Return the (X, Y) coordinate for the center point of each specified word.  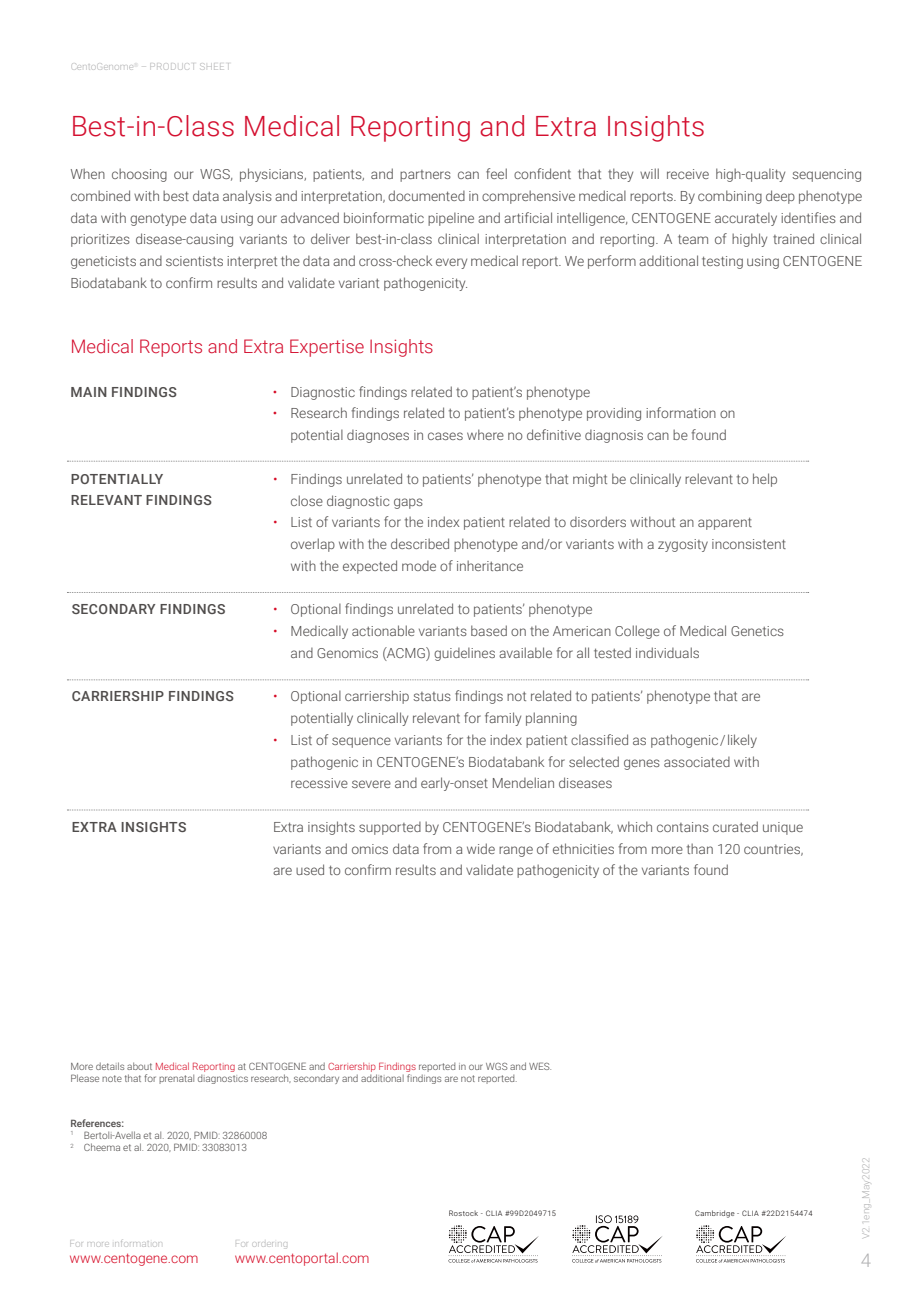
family (503, 719)
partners (425, 176)
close (307, 500)
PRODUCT (172, 66)
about (139, 1066)
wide (481, 848)
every (451, 263)
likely (742, 741)
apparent (725, 523)
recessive (319, 783)
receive (688, 174)
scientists (194, 261)
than (700, 848)
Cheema (102, 1147)
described (420, 543)
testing (722, 262)
